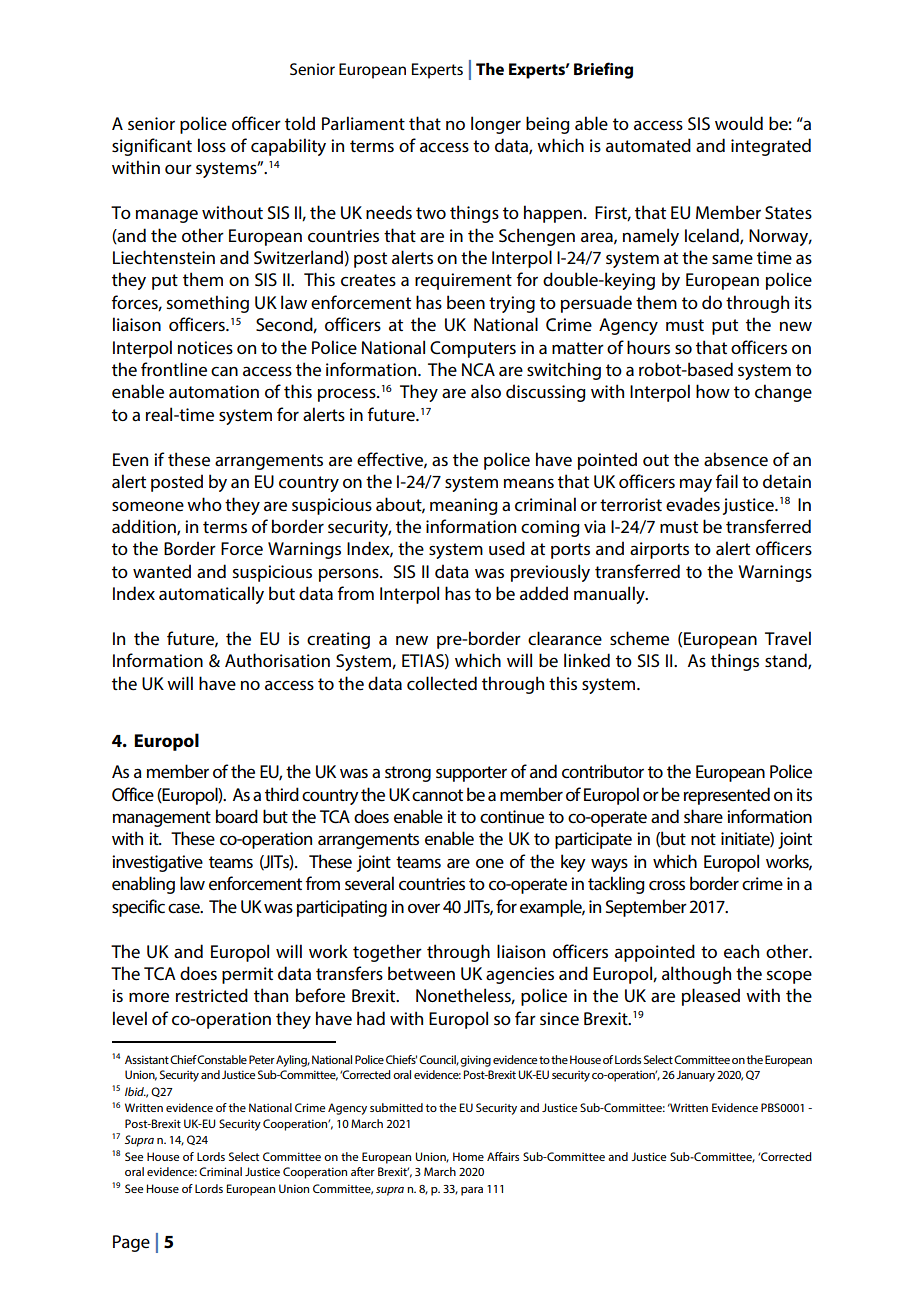 This page has height=1308, width=924. I want to click on January, so click(695, 1076).
